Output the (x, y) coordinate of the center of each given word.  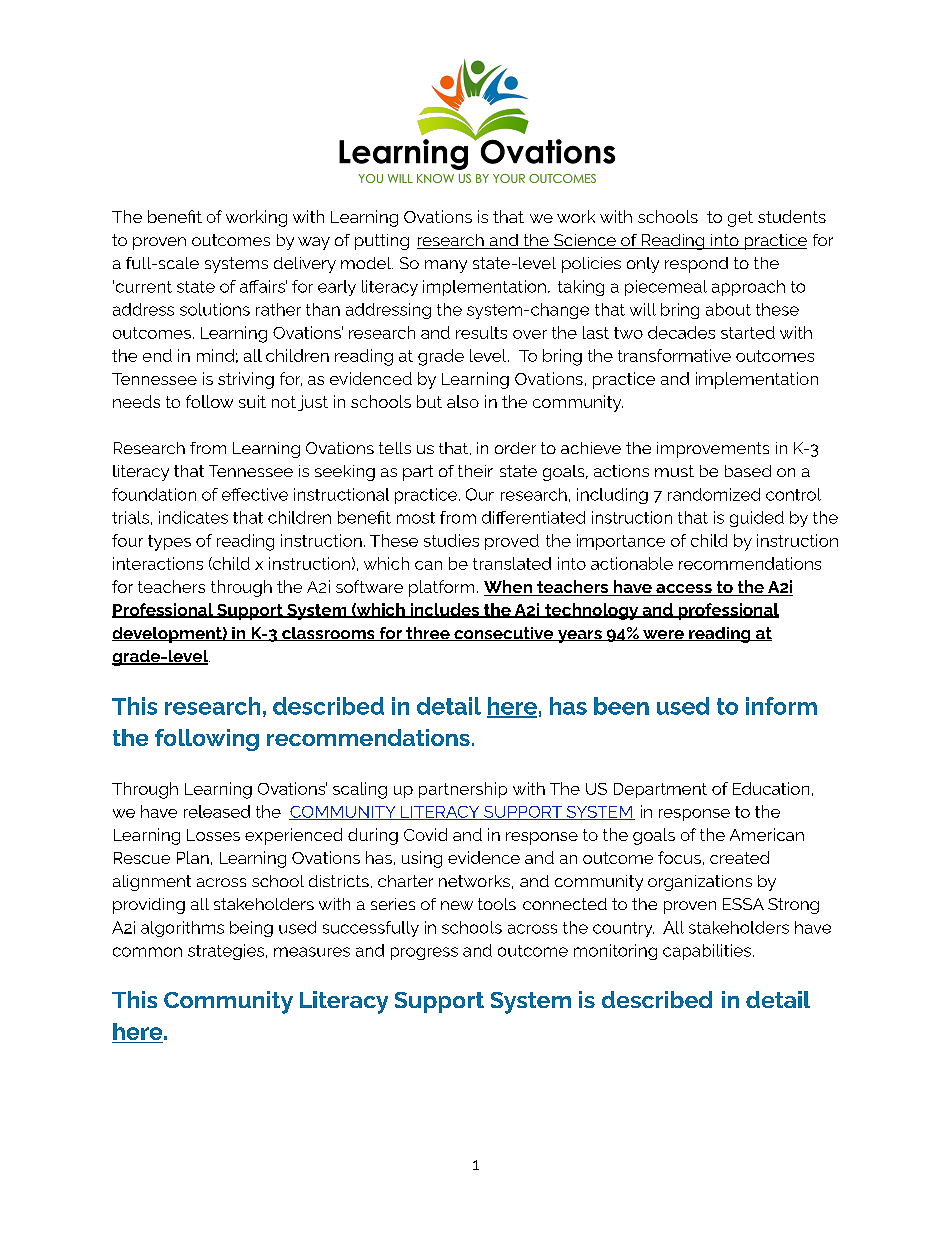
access (684, 590)
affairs (263, 286)
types (169, 543)
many (446, 266)
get (740, 219)
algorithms (182, 929)
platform (441, 588)
